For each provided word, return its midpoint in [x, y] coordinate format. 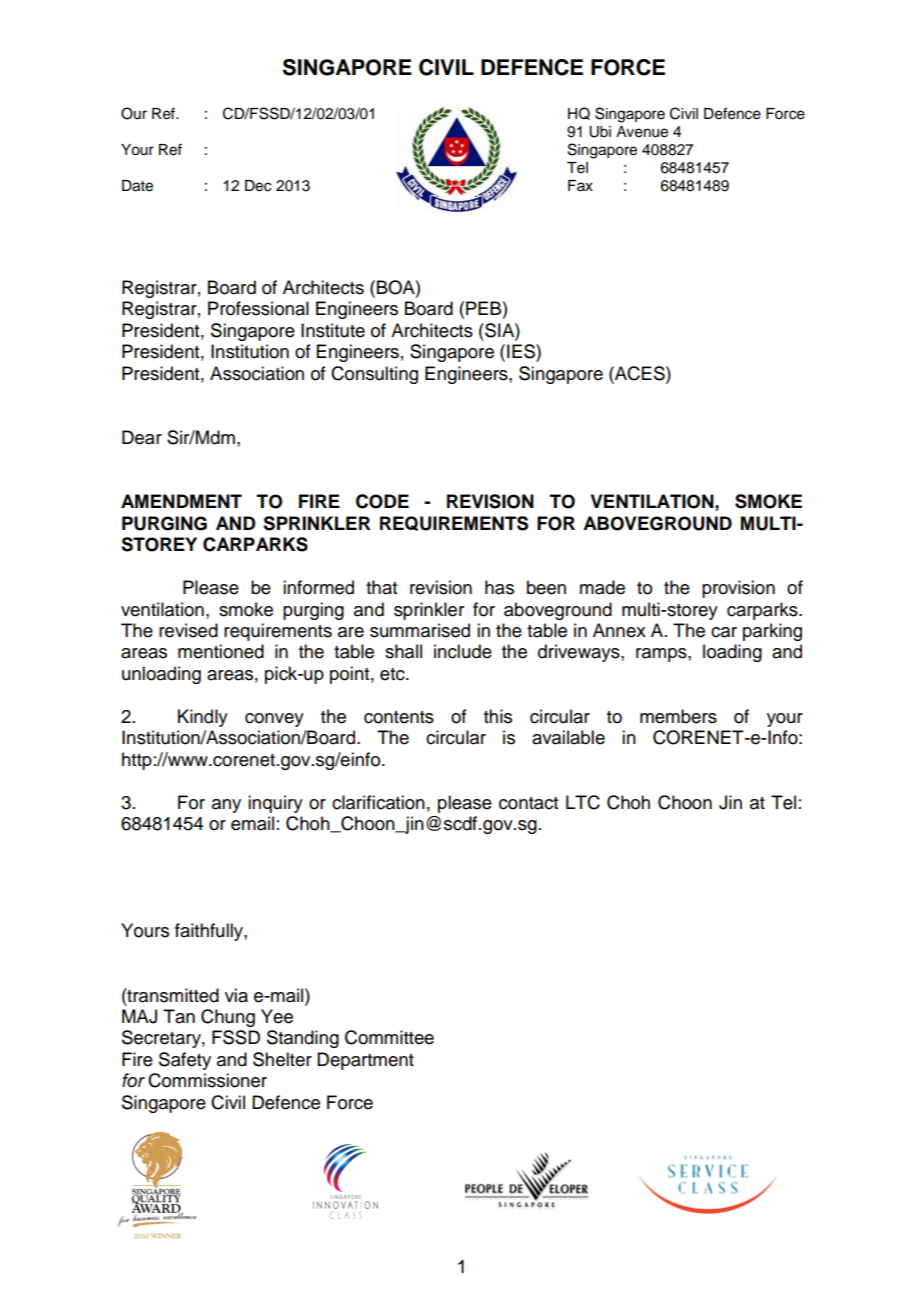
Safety [185, 1061]
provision [738, 589]
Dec [258, 186]
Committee [389, 1037]
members [678, 716]
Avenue [642, 132]
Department [365, 1061]
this [498, 716]
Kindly [203, 718]
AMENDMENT [181, 501]
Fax [580, 185]
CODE [382, 501]
